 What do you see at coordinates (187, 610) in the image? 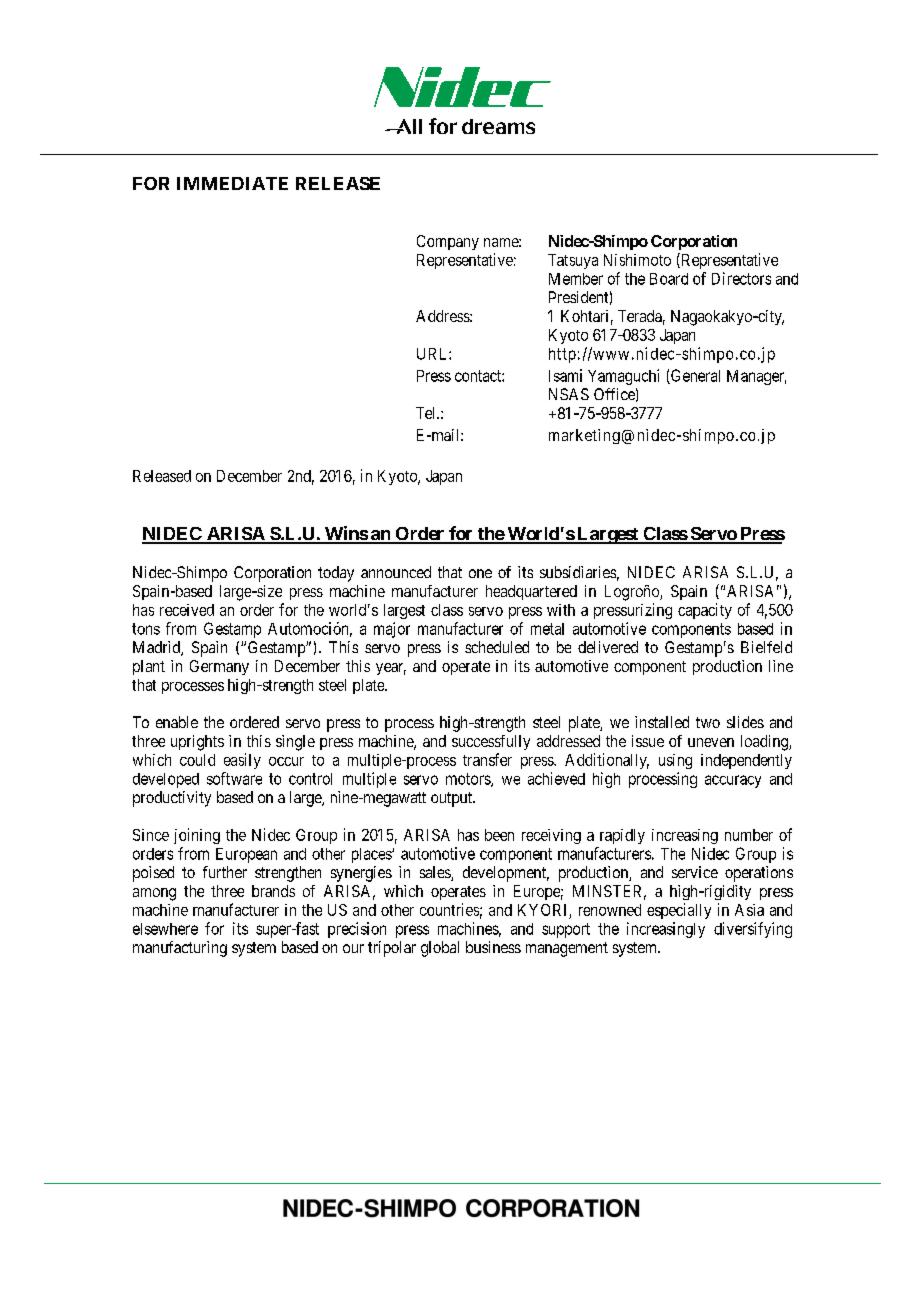
I see `received` at bounding box center [187, 610].
